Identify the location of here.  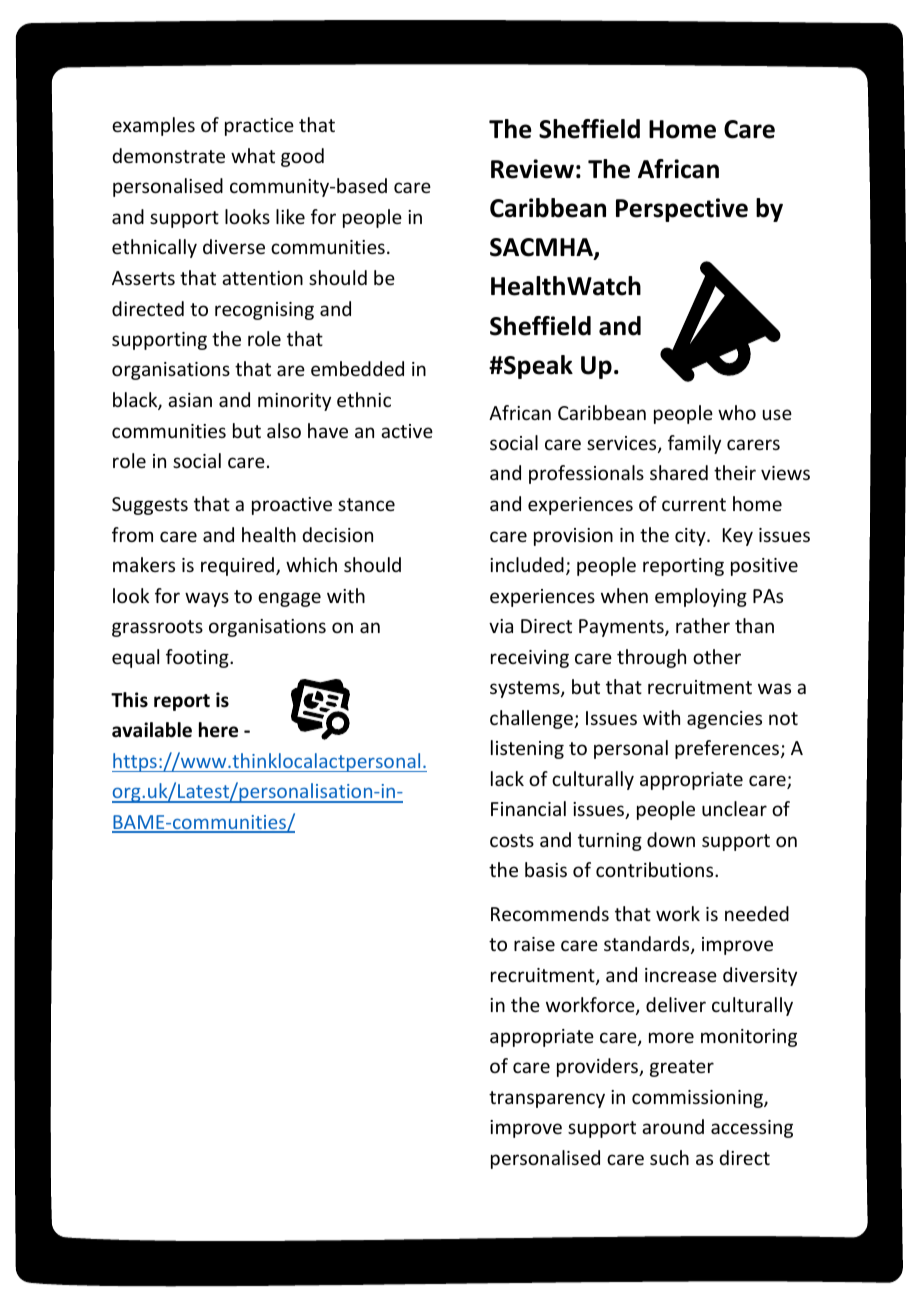
(218, 730).
